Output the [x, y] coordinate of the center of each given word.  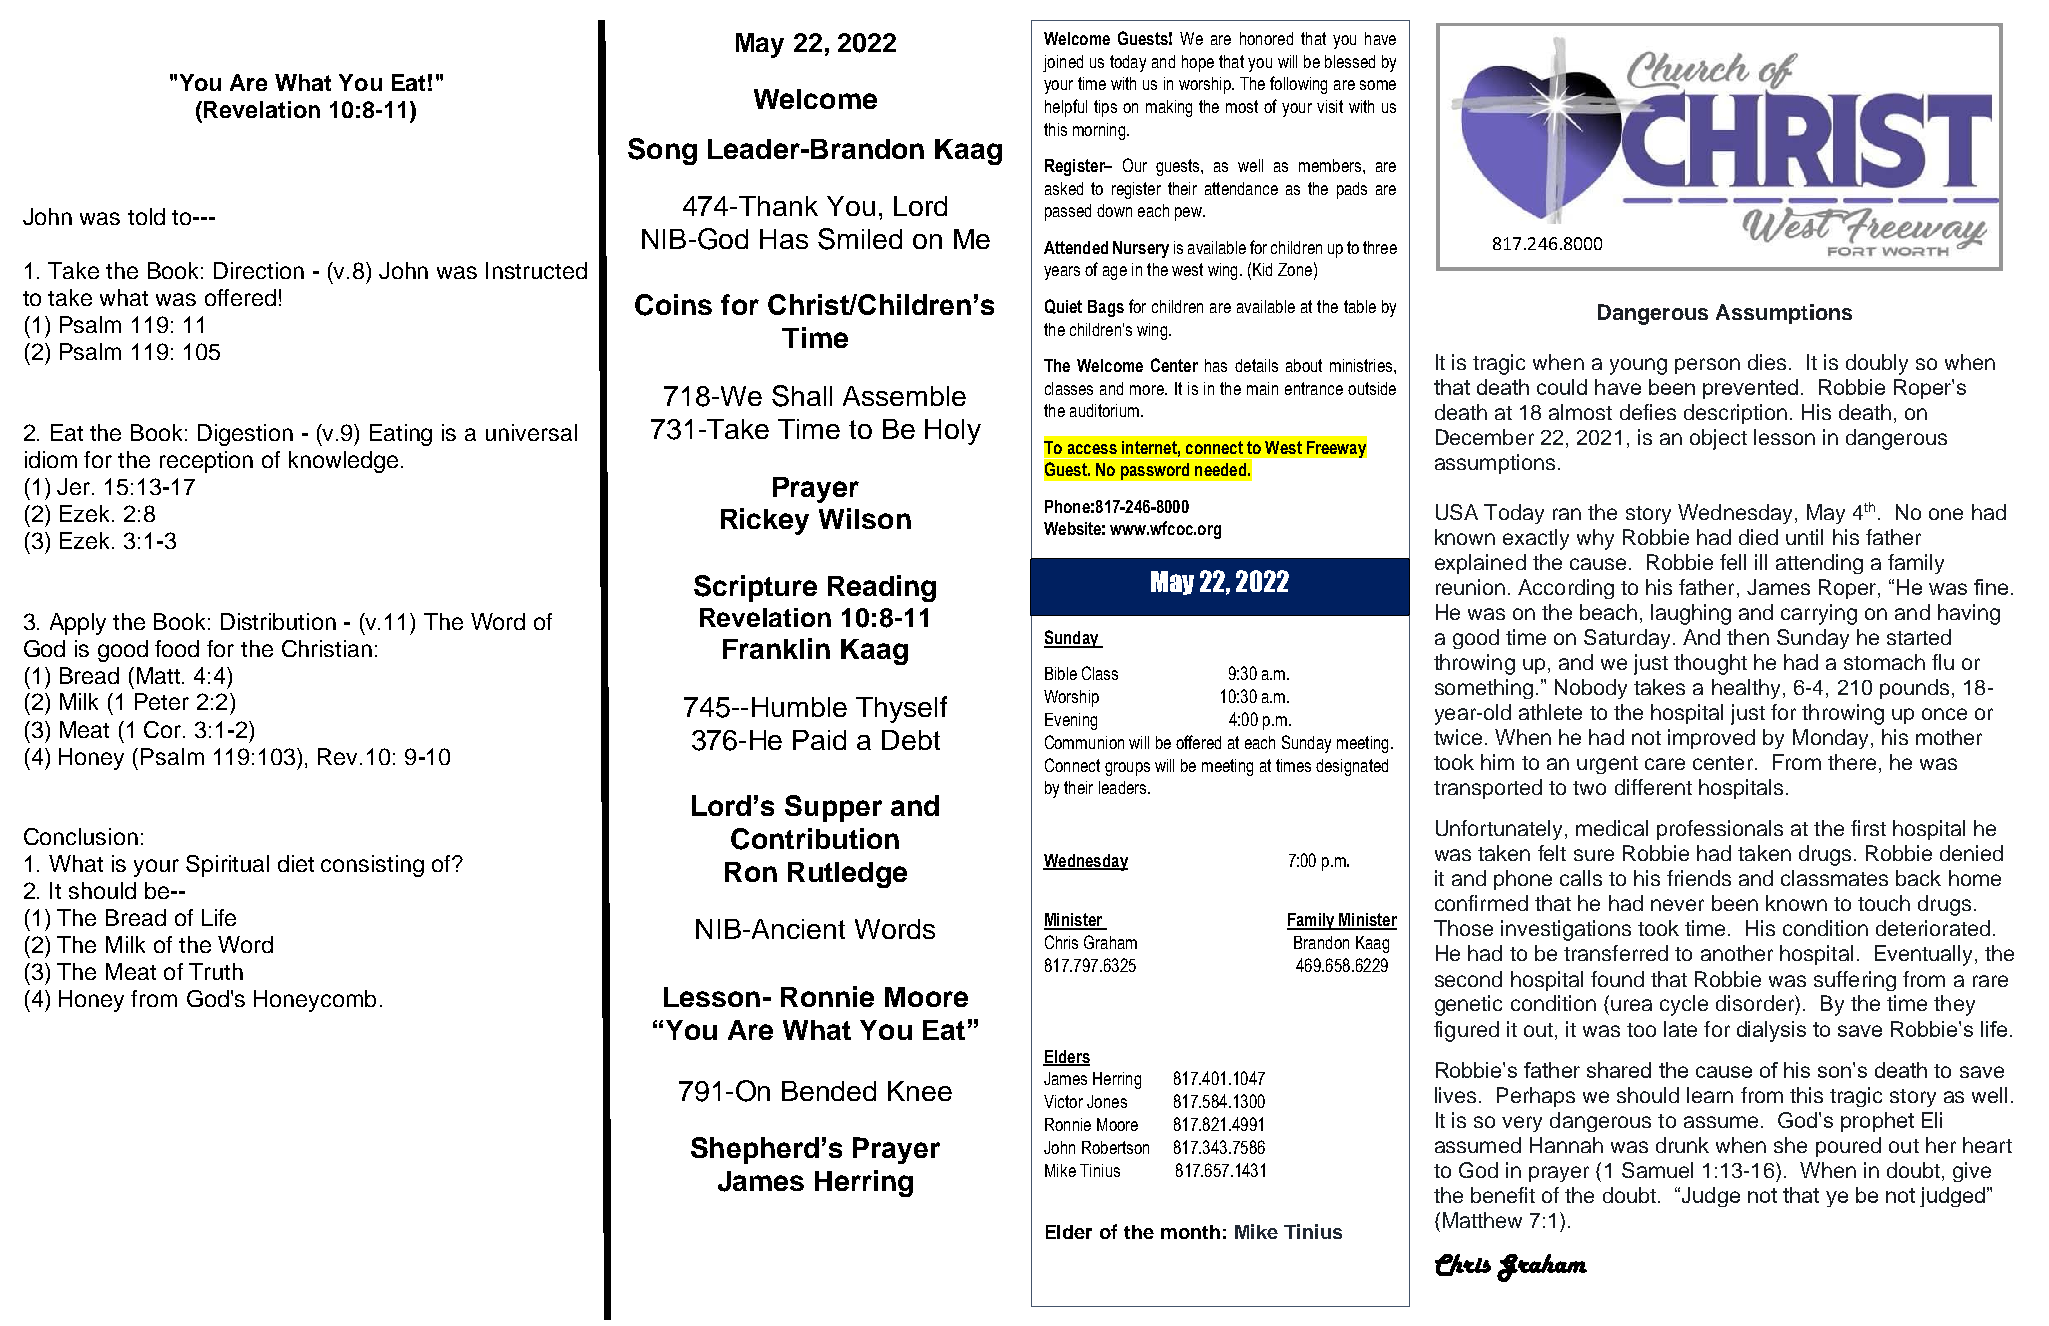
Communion [1084, 742]
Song [662, 151]
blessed [1350, 61]
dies [1767, 362]
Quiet [1063, 306]
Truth [216, 971]
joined [1063, 63]
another [1737, 953]
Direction [259, 270]
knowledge [343, 462]
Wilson [865, 518]
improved [1711, 739]
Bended [829, 1091]
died [1758, 537]
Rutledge [847, 875]
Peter [162, 701]
